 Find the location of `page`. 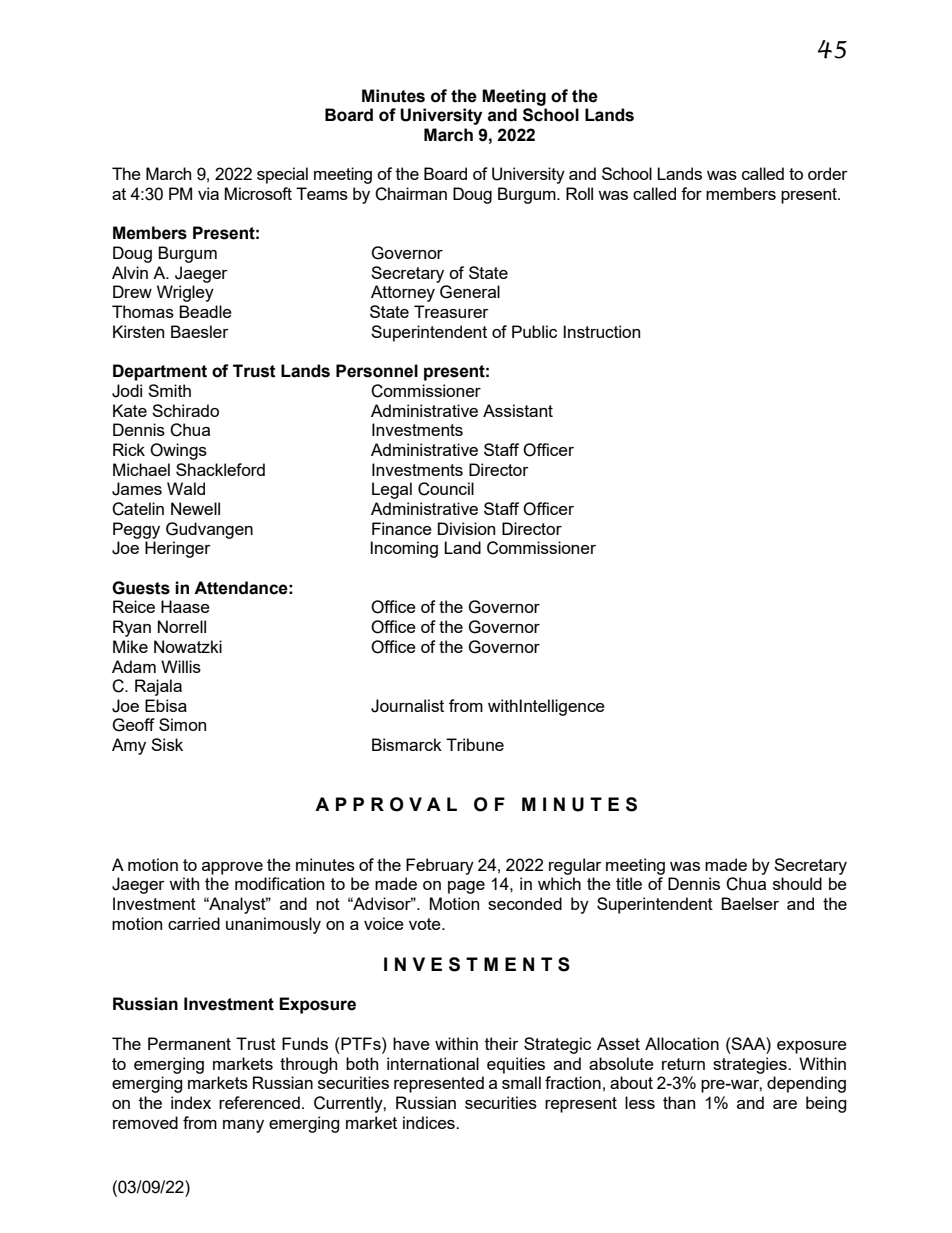

page is located at coordinates (466, 887).
